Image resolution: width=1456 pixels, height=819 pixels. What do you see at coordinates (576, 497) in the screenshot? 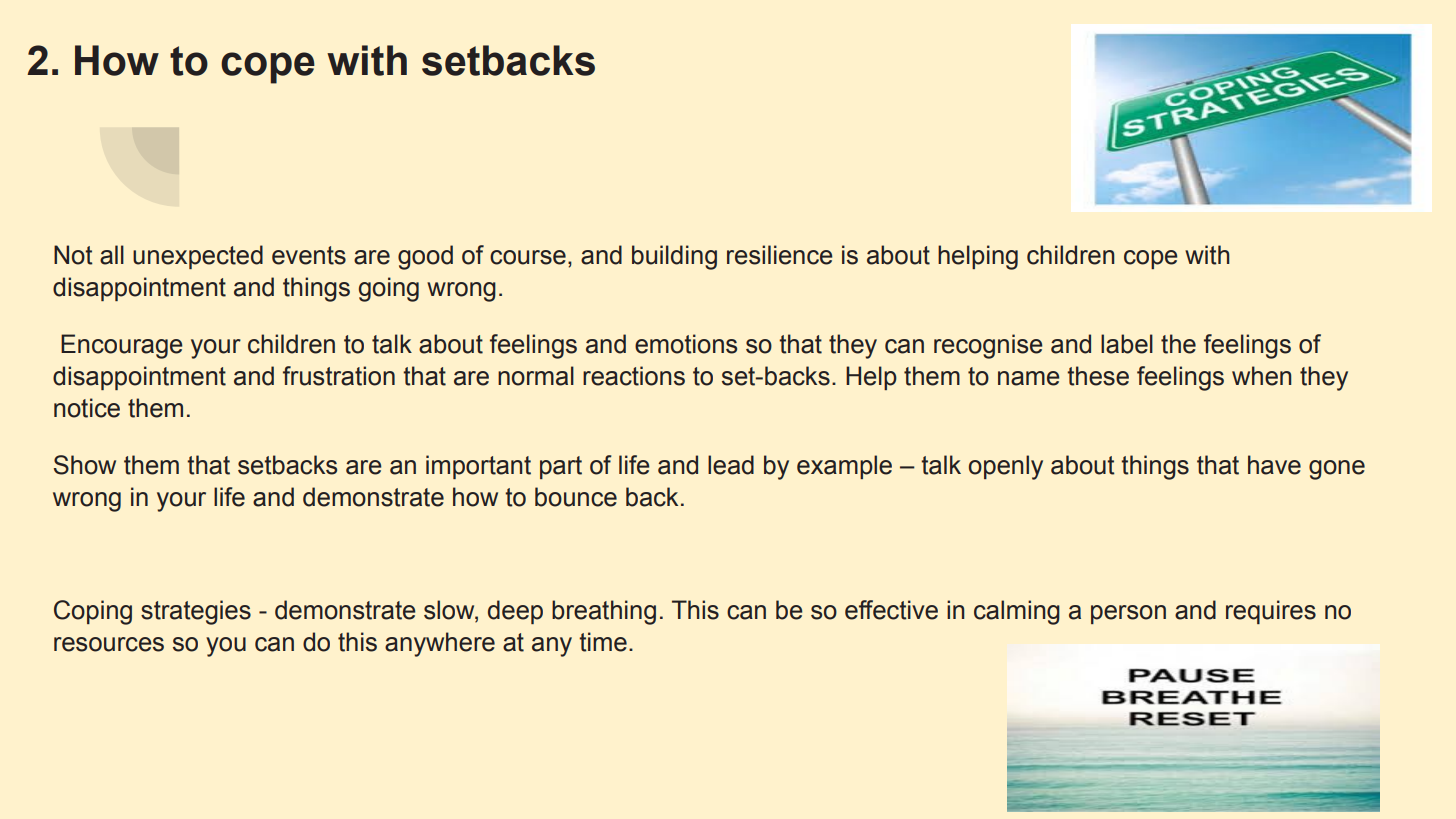
I see `bounce` at bounding box center [576, 497].
